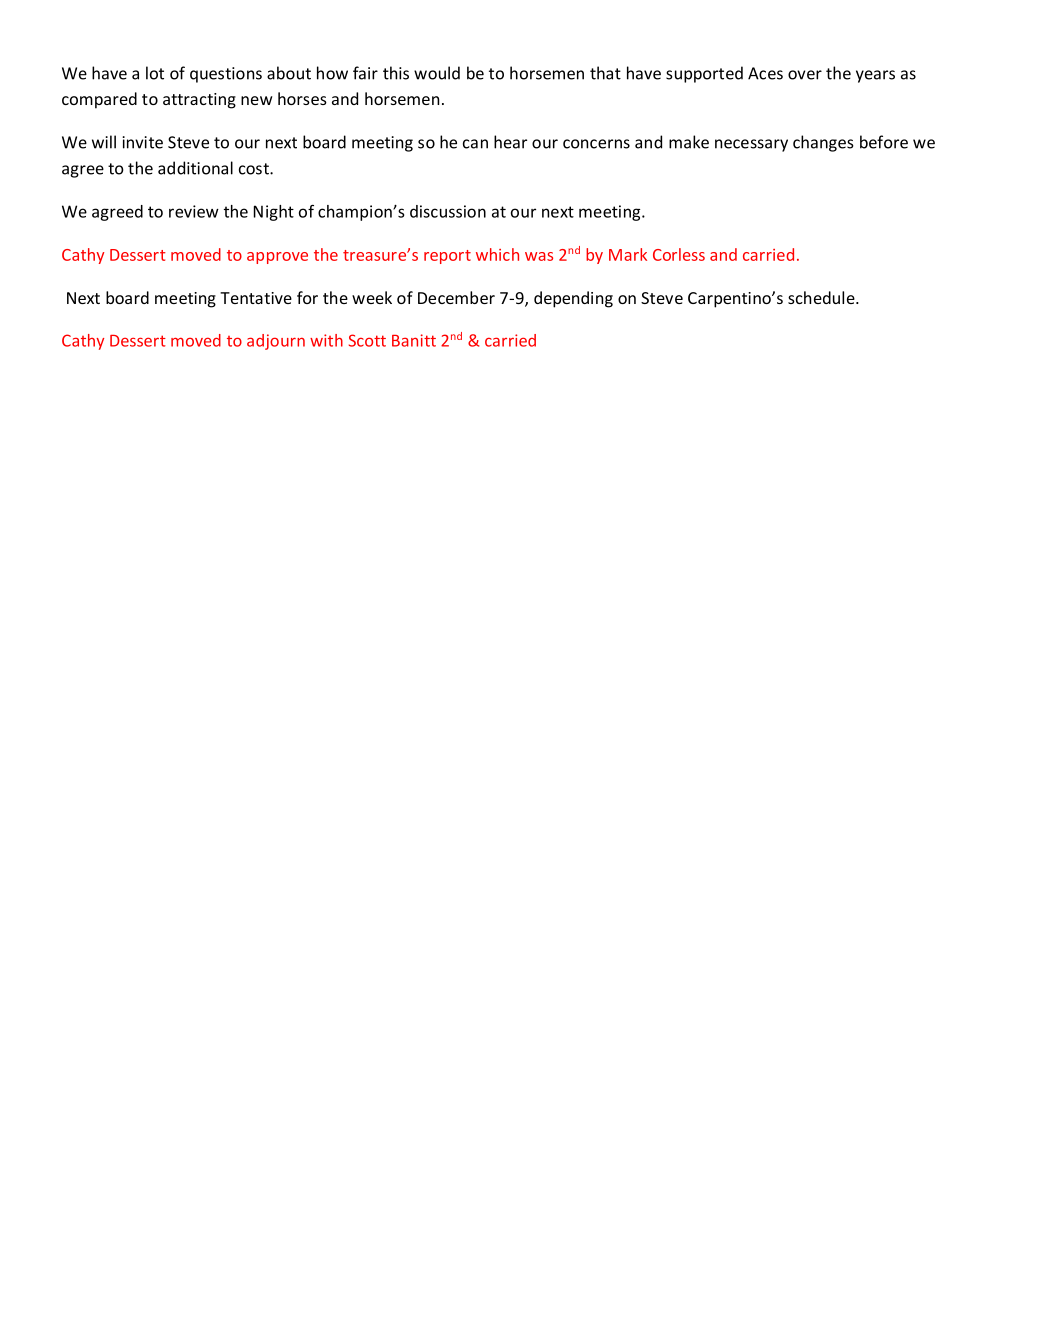 The height and width of the screenshot is (1341, 1037). I want to click on over, so click(805, 75).
